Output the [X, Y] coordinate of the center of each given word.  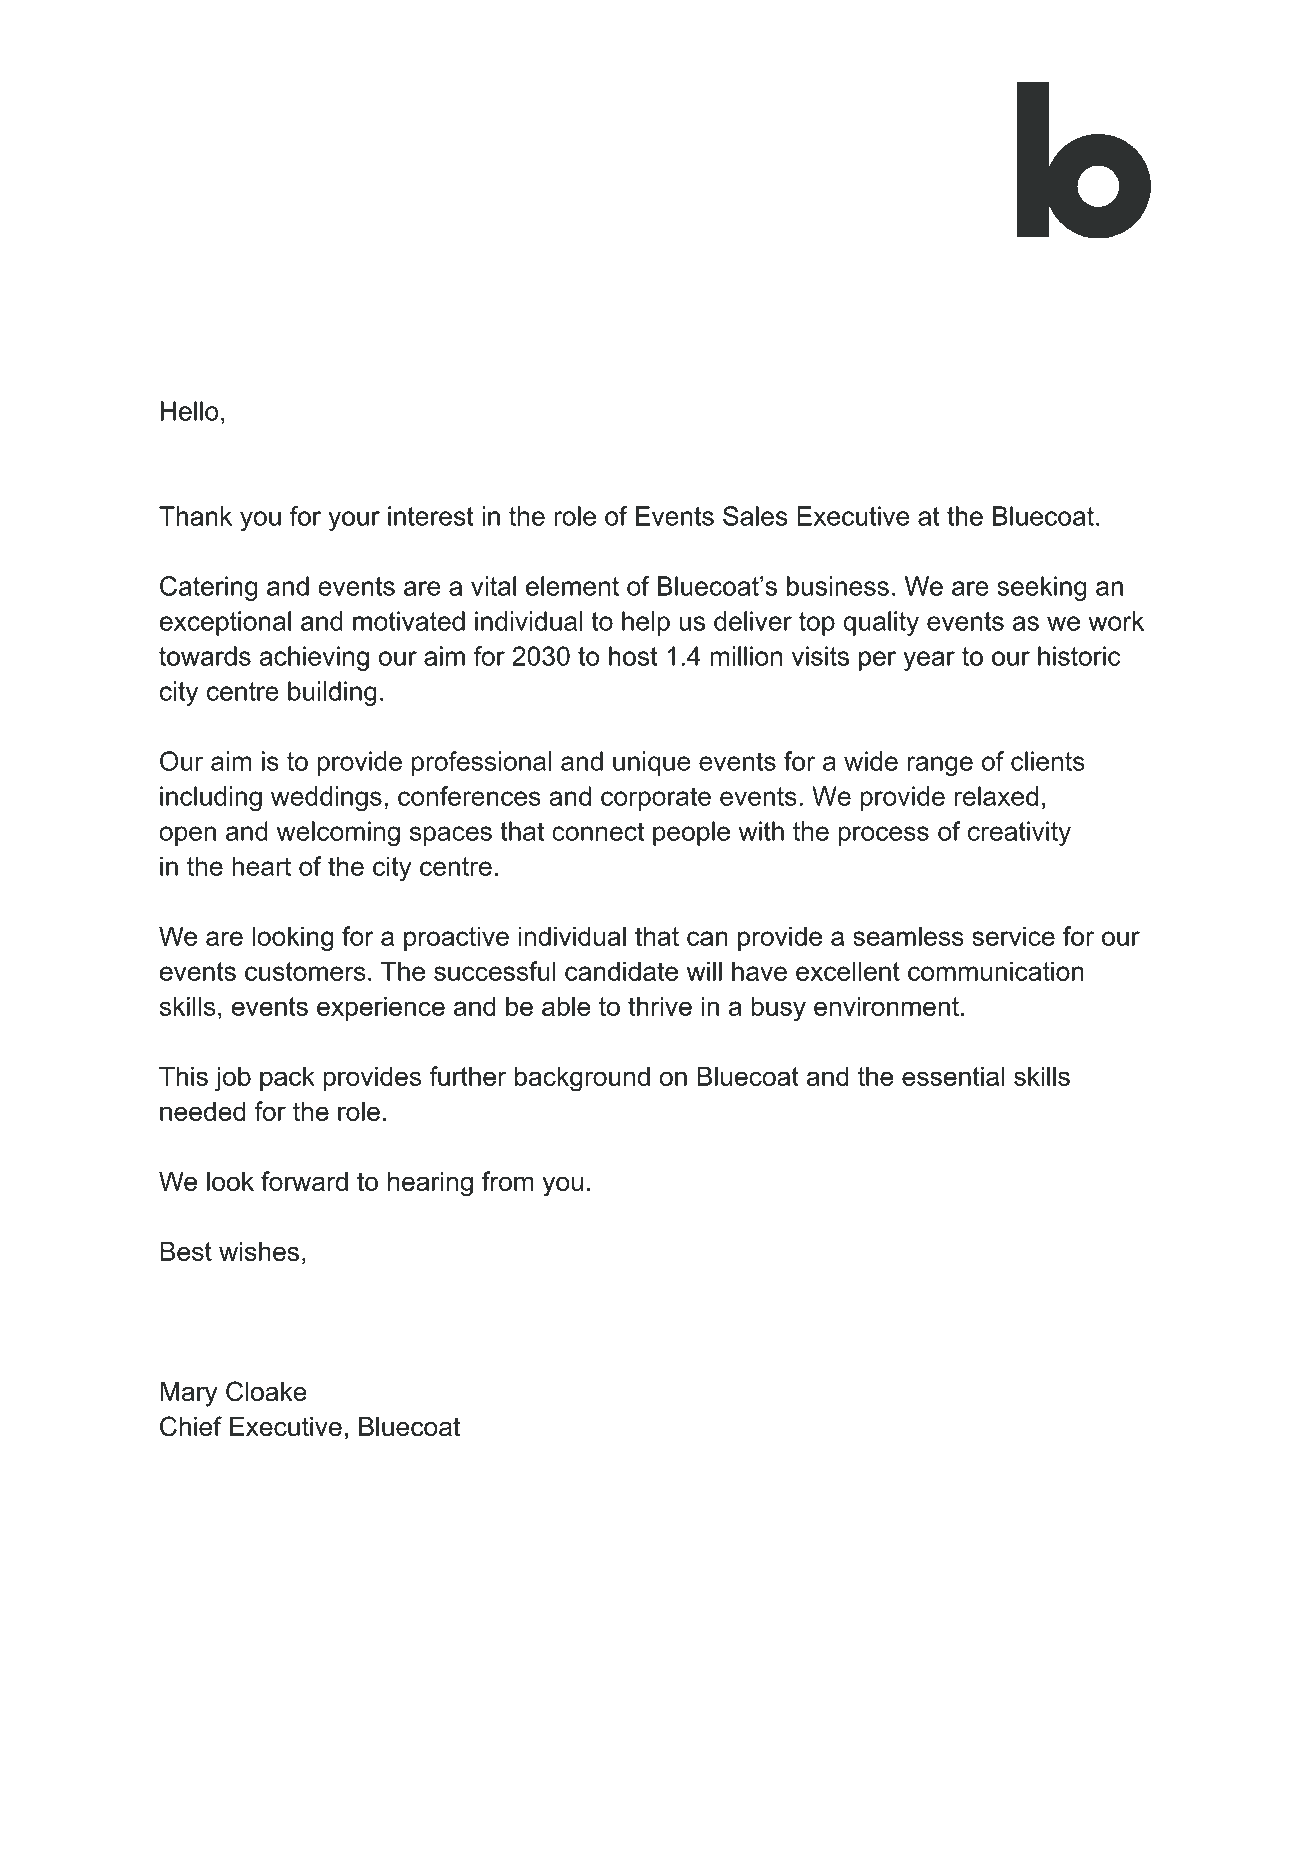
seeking [1042, 588]
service [1013, 936]
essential [953, 1076]
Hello [190, 411]
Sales [755, 516]
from [508, 1181]
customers [305, 971]
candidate [621, 971]
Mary [189, 1394]
